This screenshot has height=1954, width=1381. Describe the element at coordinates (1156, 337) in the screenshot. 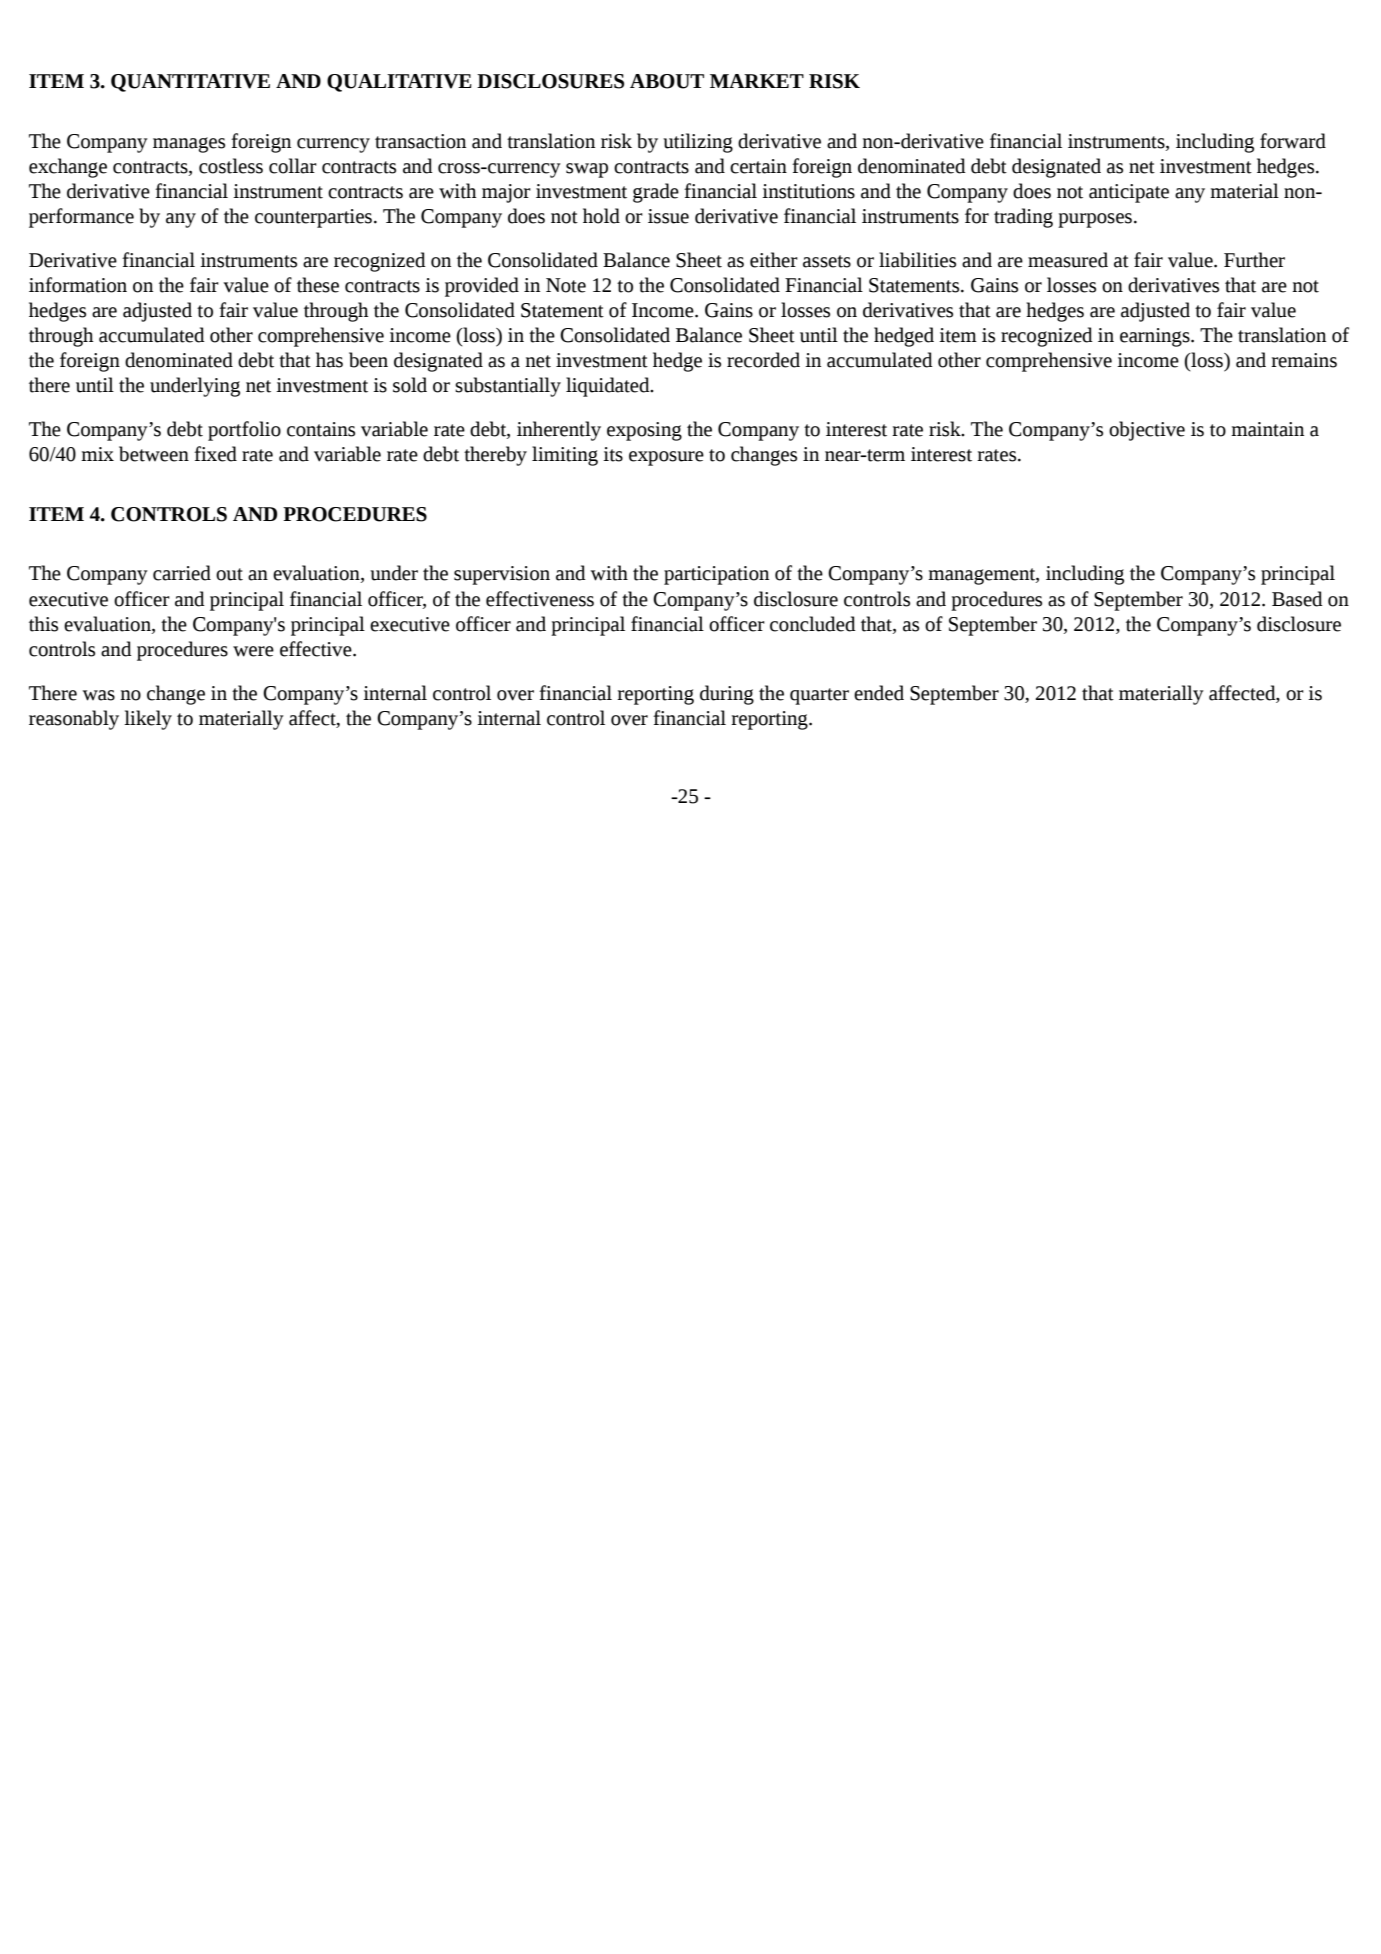

I see `earnings` at that location.
